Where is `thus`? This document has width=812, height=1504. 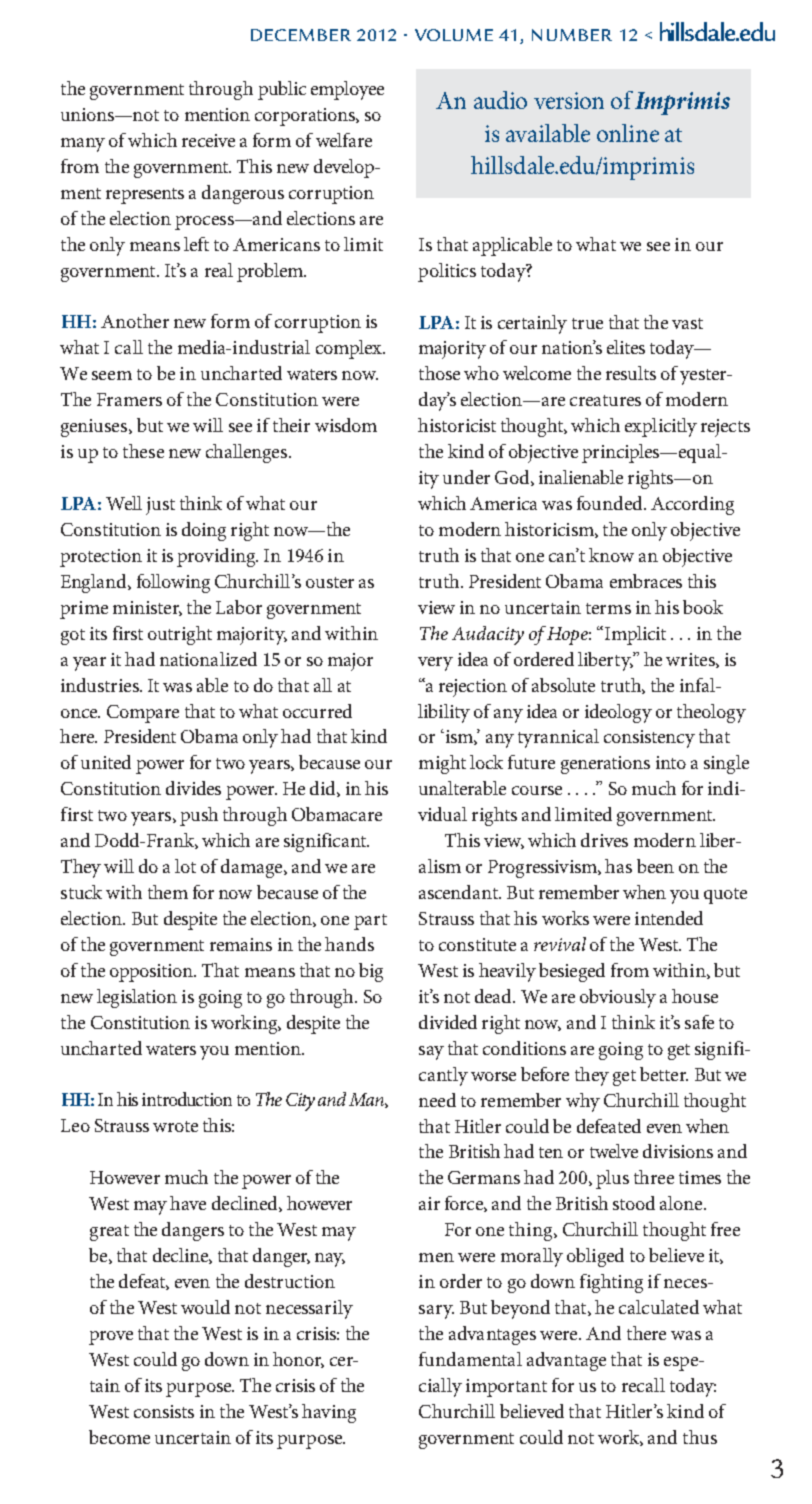 thus is located at coordinates (700, 1437).
